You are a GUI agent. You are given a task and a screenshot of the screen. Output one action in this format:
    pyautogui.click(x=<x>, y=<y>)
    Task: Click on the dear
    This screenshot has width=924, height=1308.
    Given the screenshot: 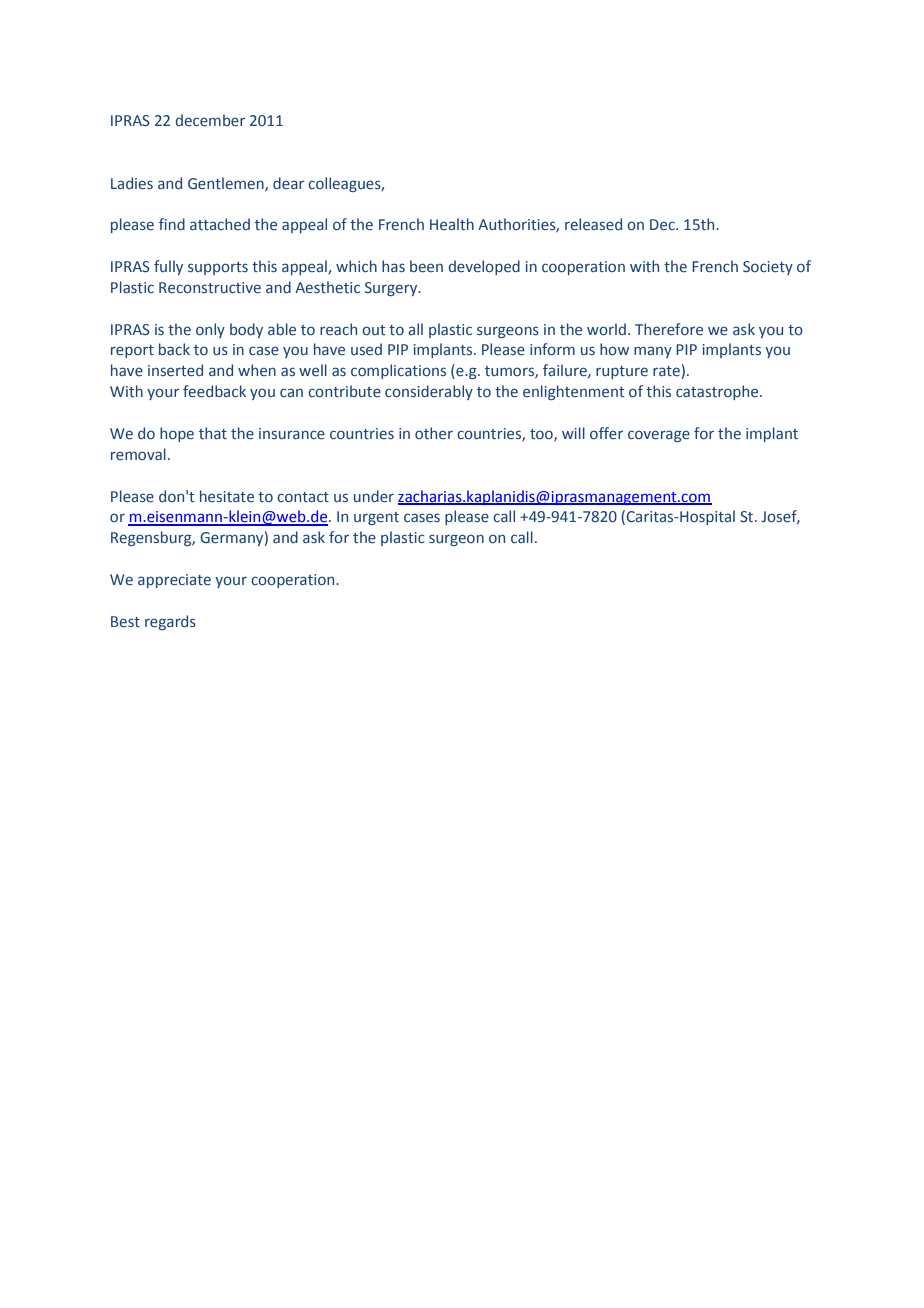 What is the action you would take?
    pyautogui.click(x=288, y=183)
